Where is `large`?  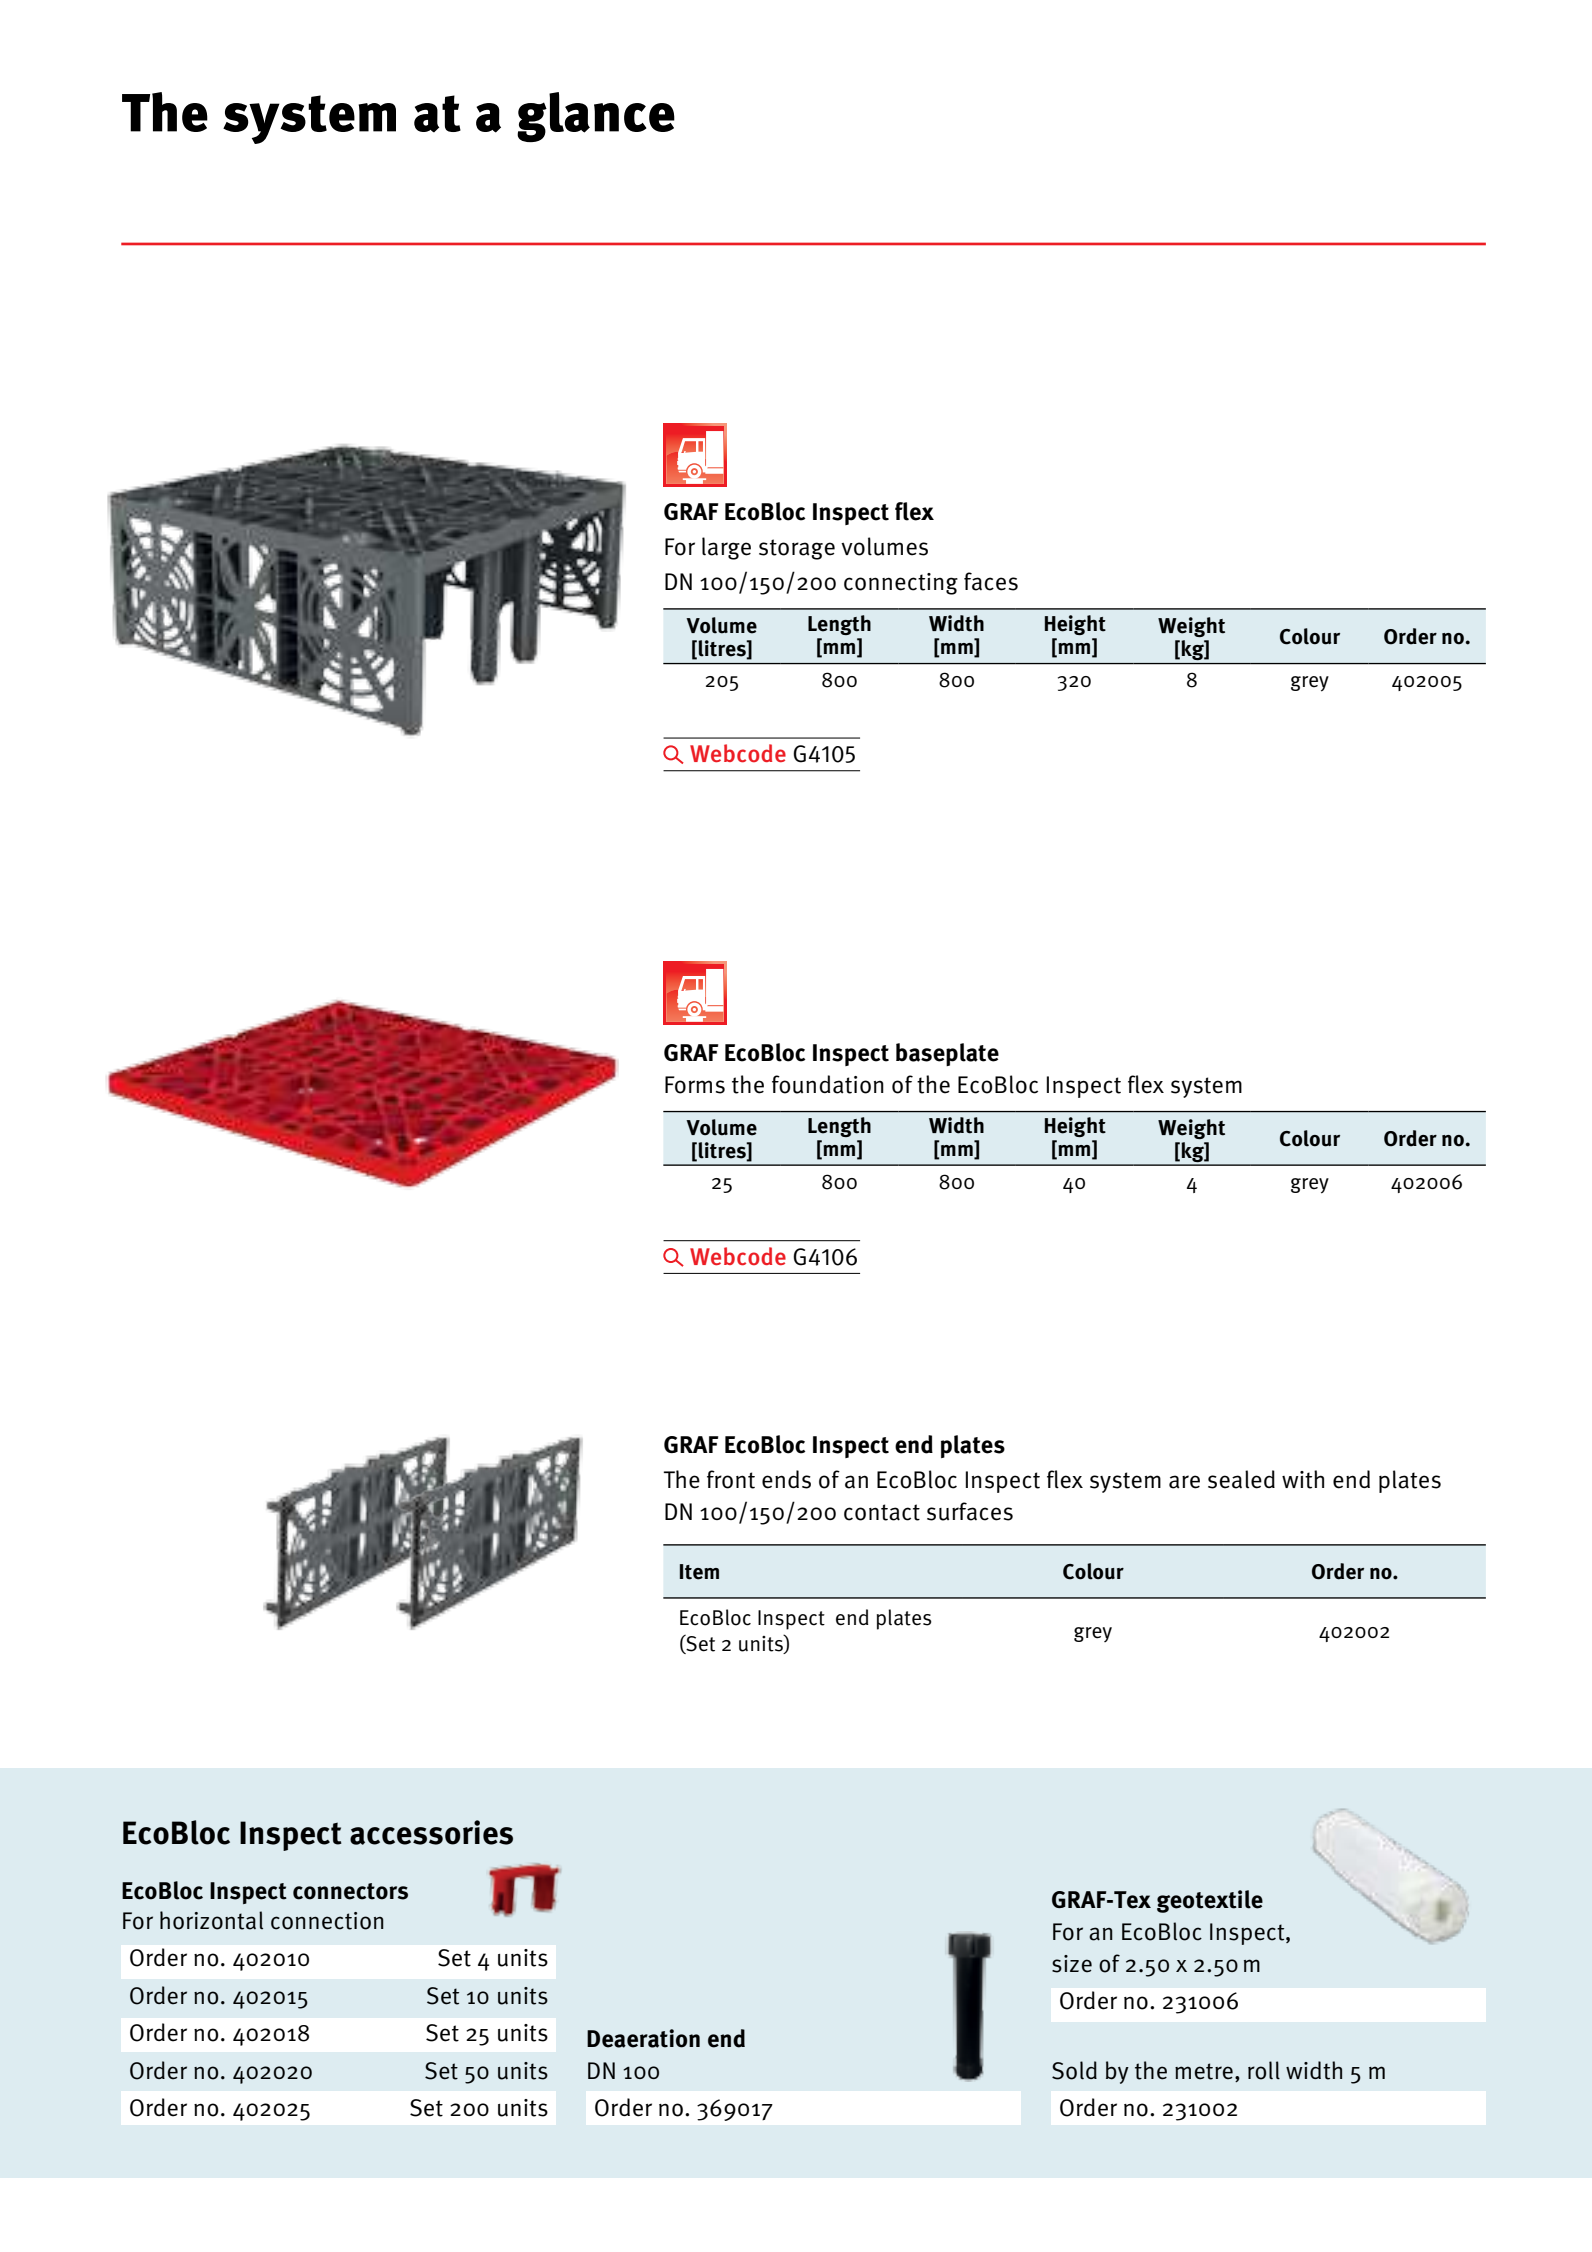 large is located at coordinates (726, 548).
